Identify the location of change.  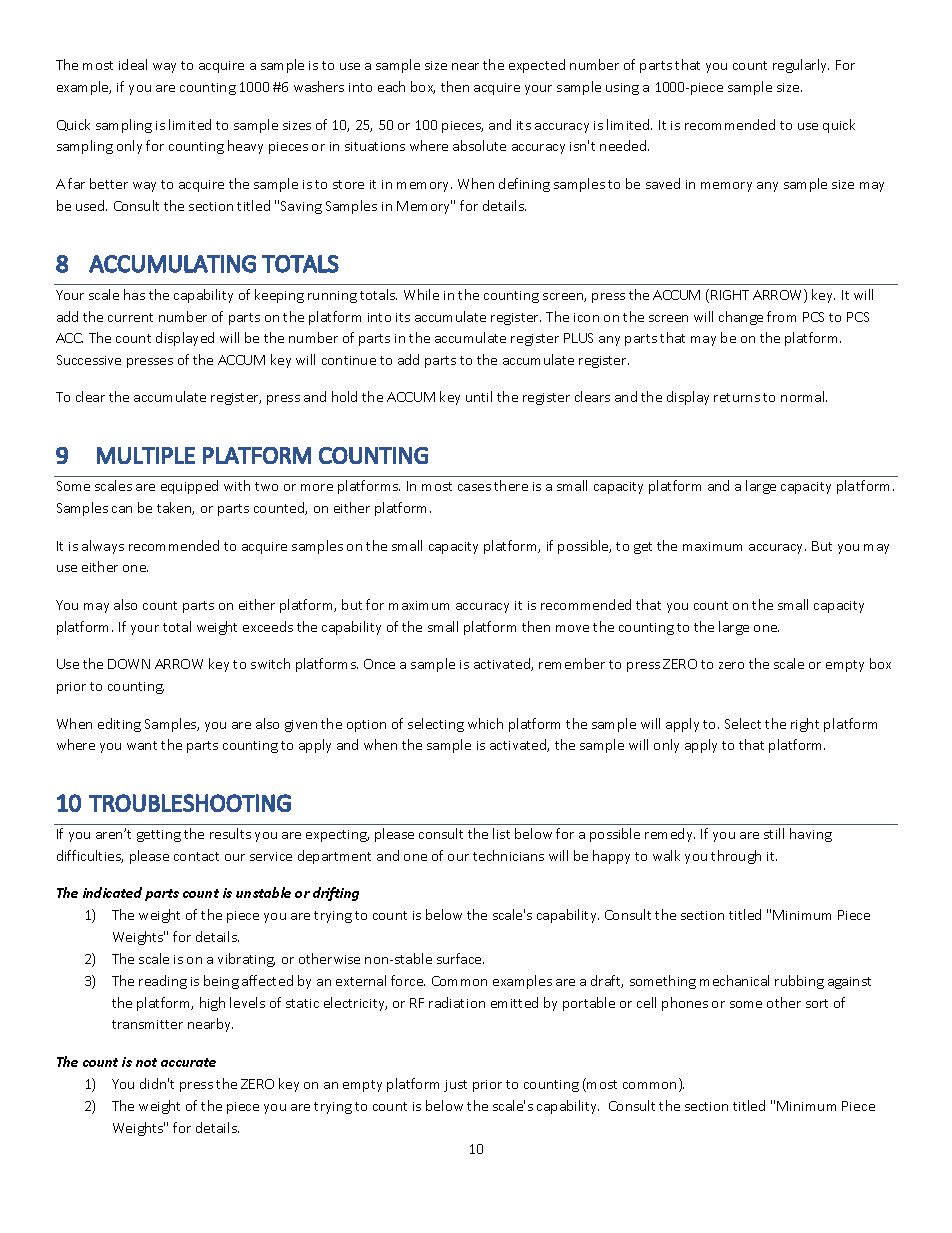
(741, 318).
